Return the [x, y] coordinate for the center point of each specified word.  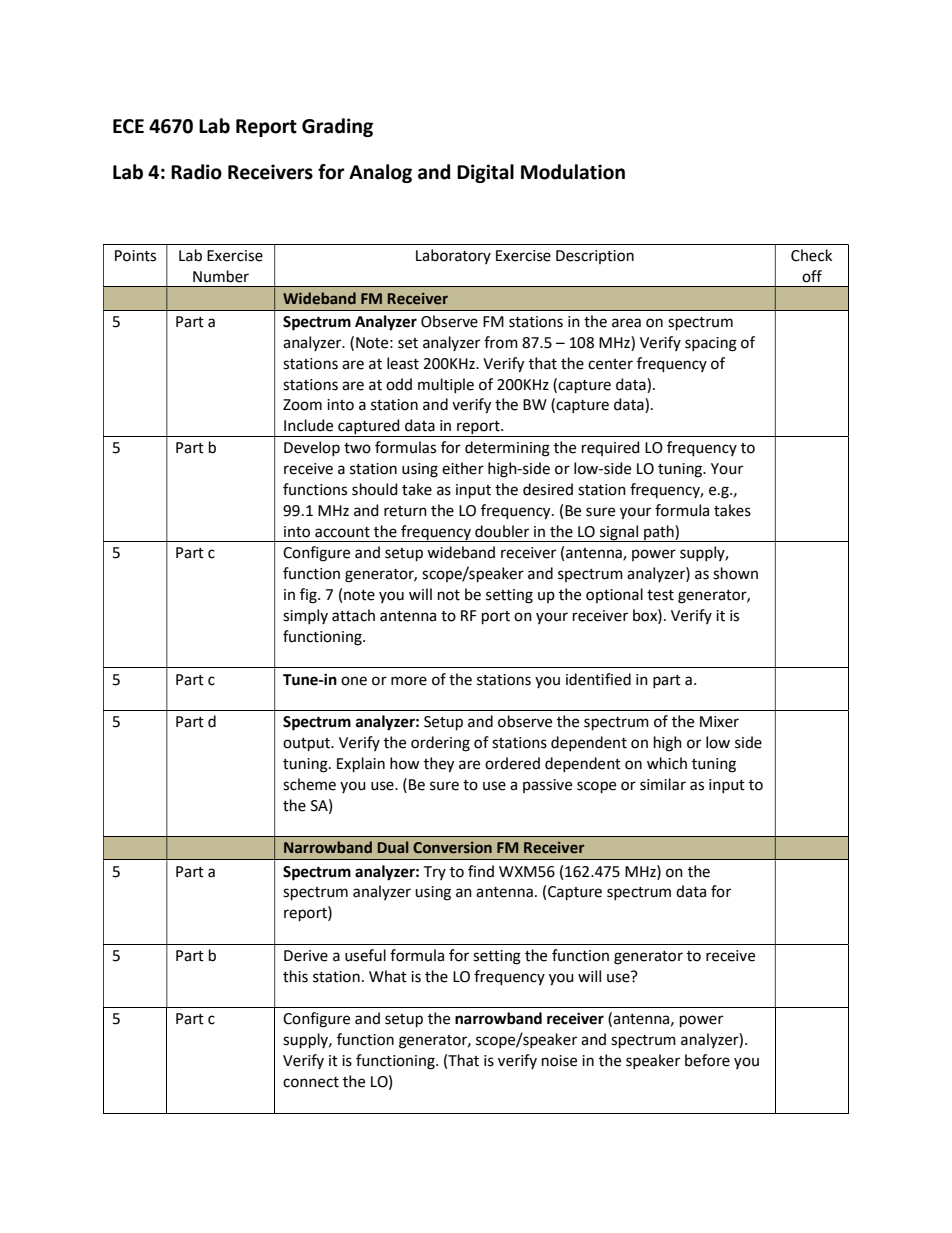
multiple [446, 385]
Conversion [452, 848]
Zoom [302, 405]
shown [735, 573]
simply [305, 616]
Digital [485, 173]
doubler [502, 531]
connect [311, 1082]
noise [559, 1061]
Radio [196, 172]
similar [663, 784]
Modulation [573, 172]
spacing [711, 344]
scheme [309, 784]
